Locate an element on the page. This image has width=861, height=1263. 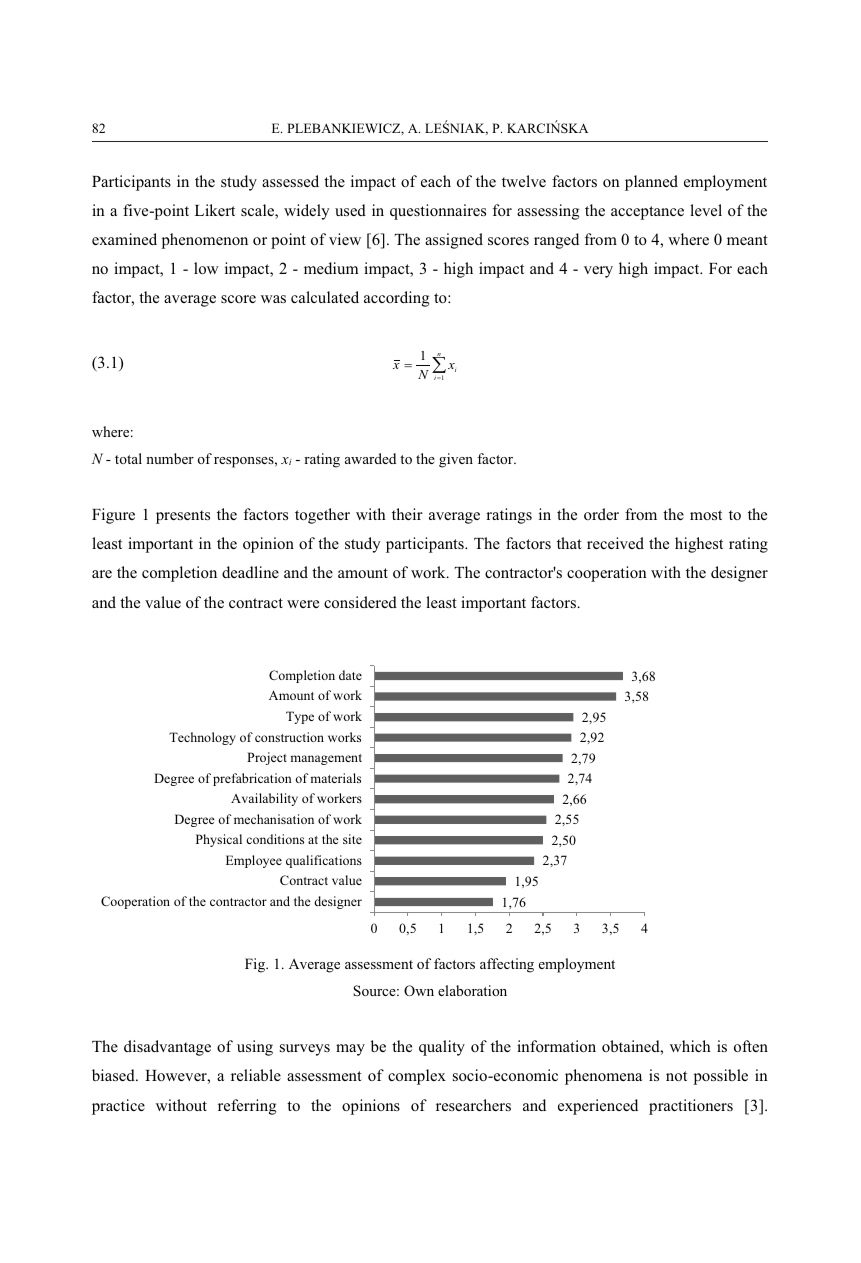
questionnaires is located at coordinates (438, 212).
